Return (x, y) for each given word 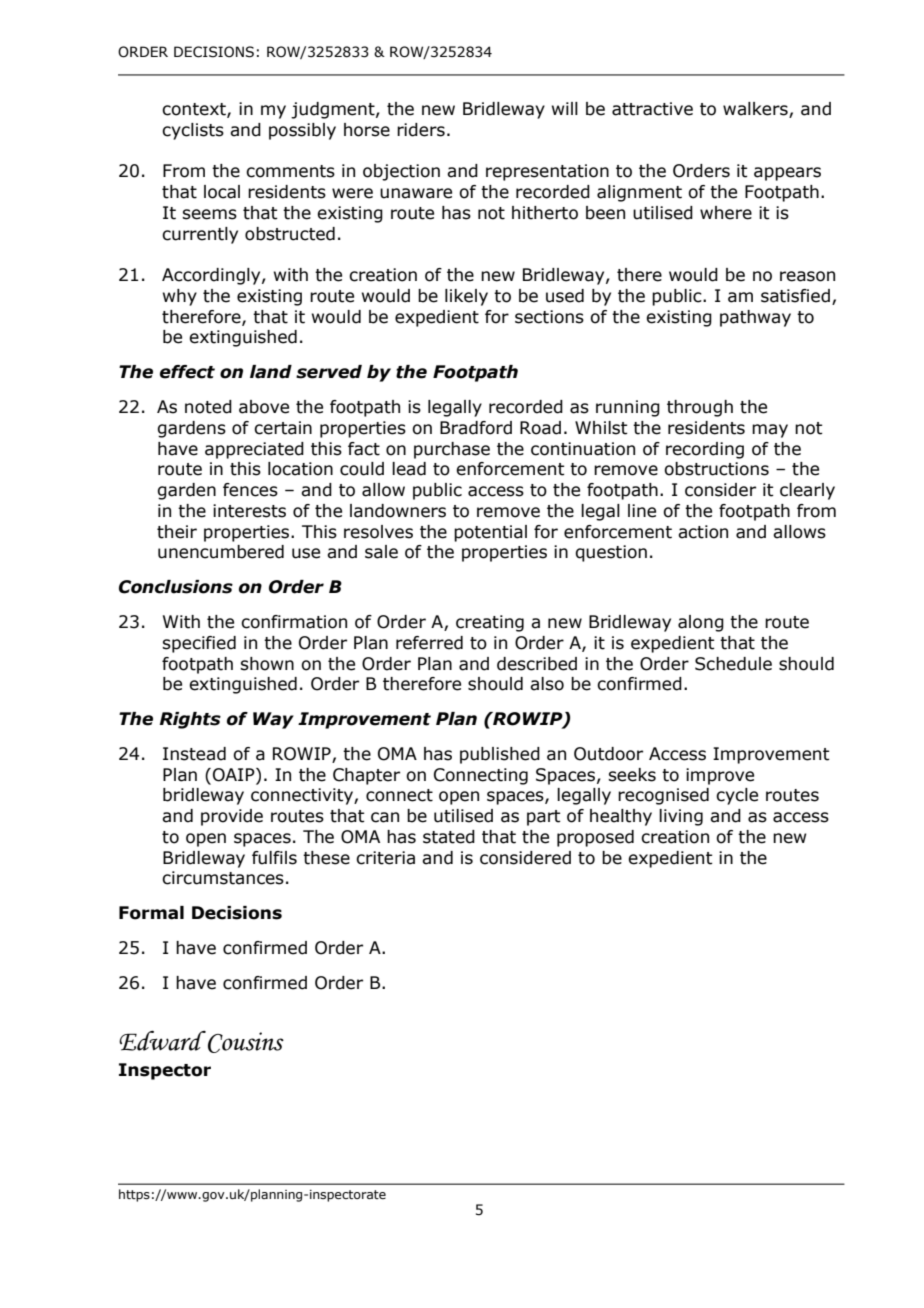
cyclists (193, 131)
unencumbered (221, 552)
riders (421, 130)
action (703, 532)
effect (187, 372)
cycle (737, 796)
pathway (755, 318)
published (500, 755)
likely (466, 297)
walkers (756, 110)
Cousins (246, 1042)
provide (232, 817)
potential (490, 533)
